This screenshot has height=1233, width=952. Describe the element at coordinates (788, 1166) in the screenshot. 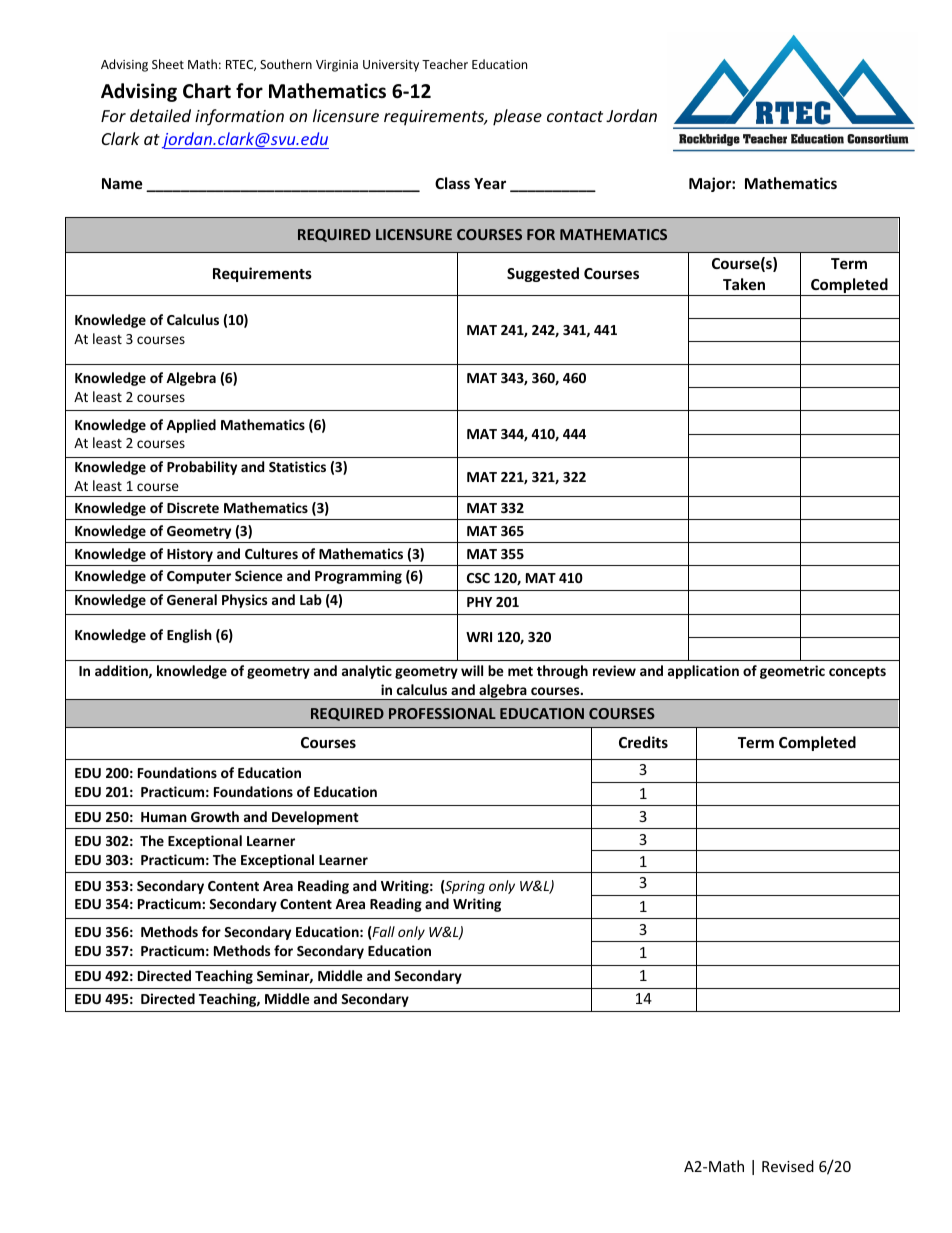

I see `Revised` at that location.
